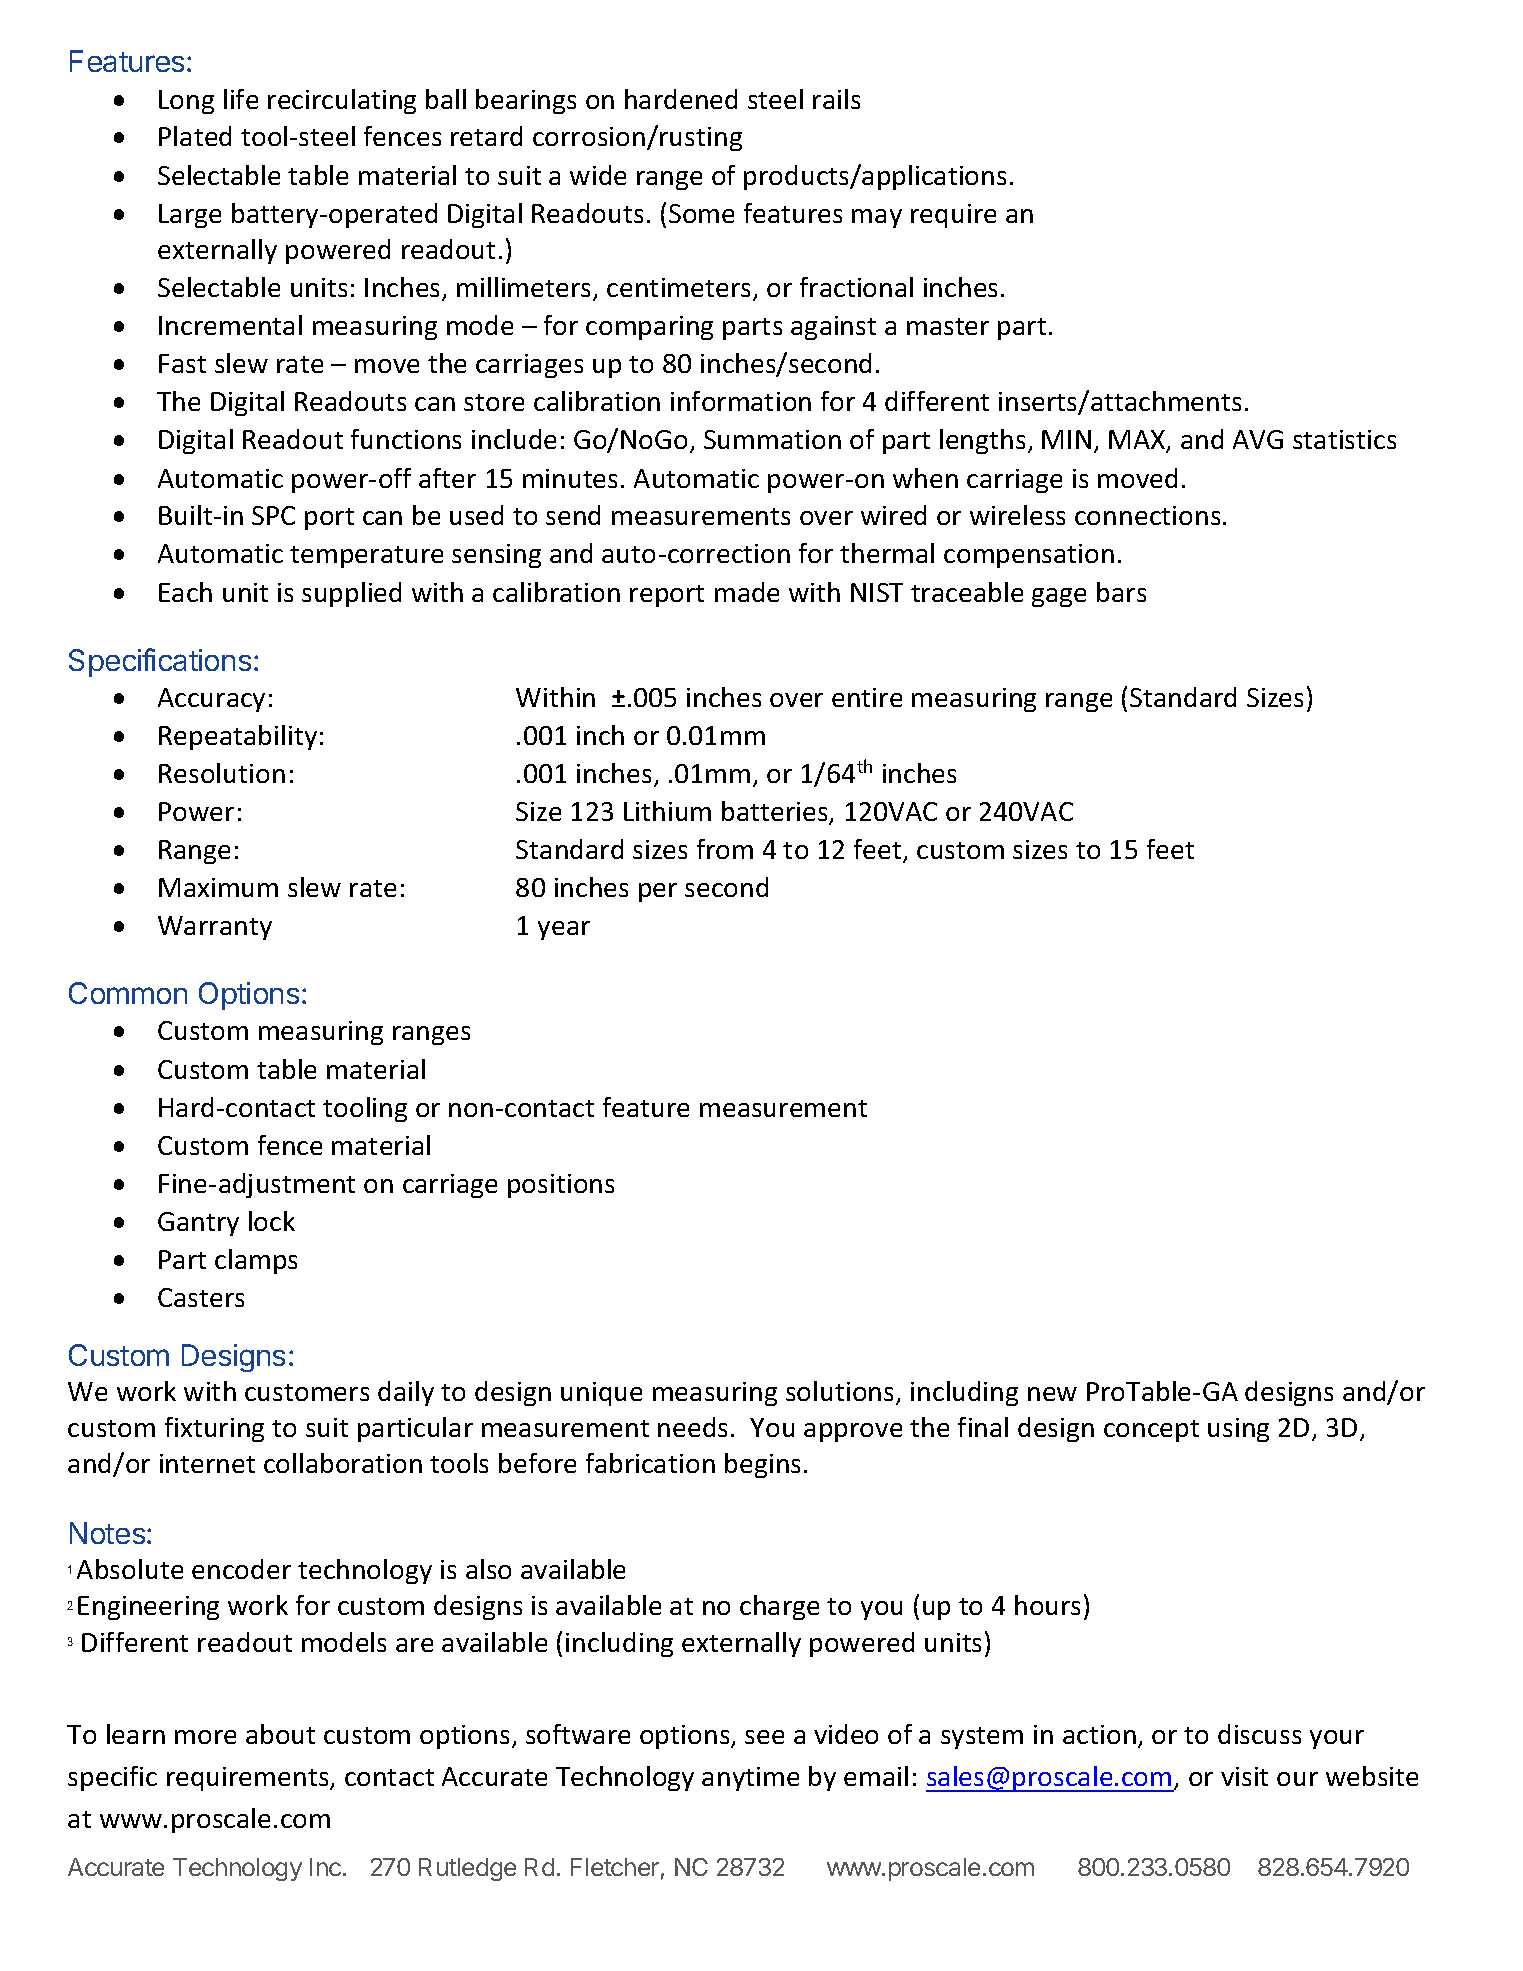 This screenshot has height=1971, width=1523. Describe the element at coordinates (564, 930) in the screenshot. I see `year` at that location.
